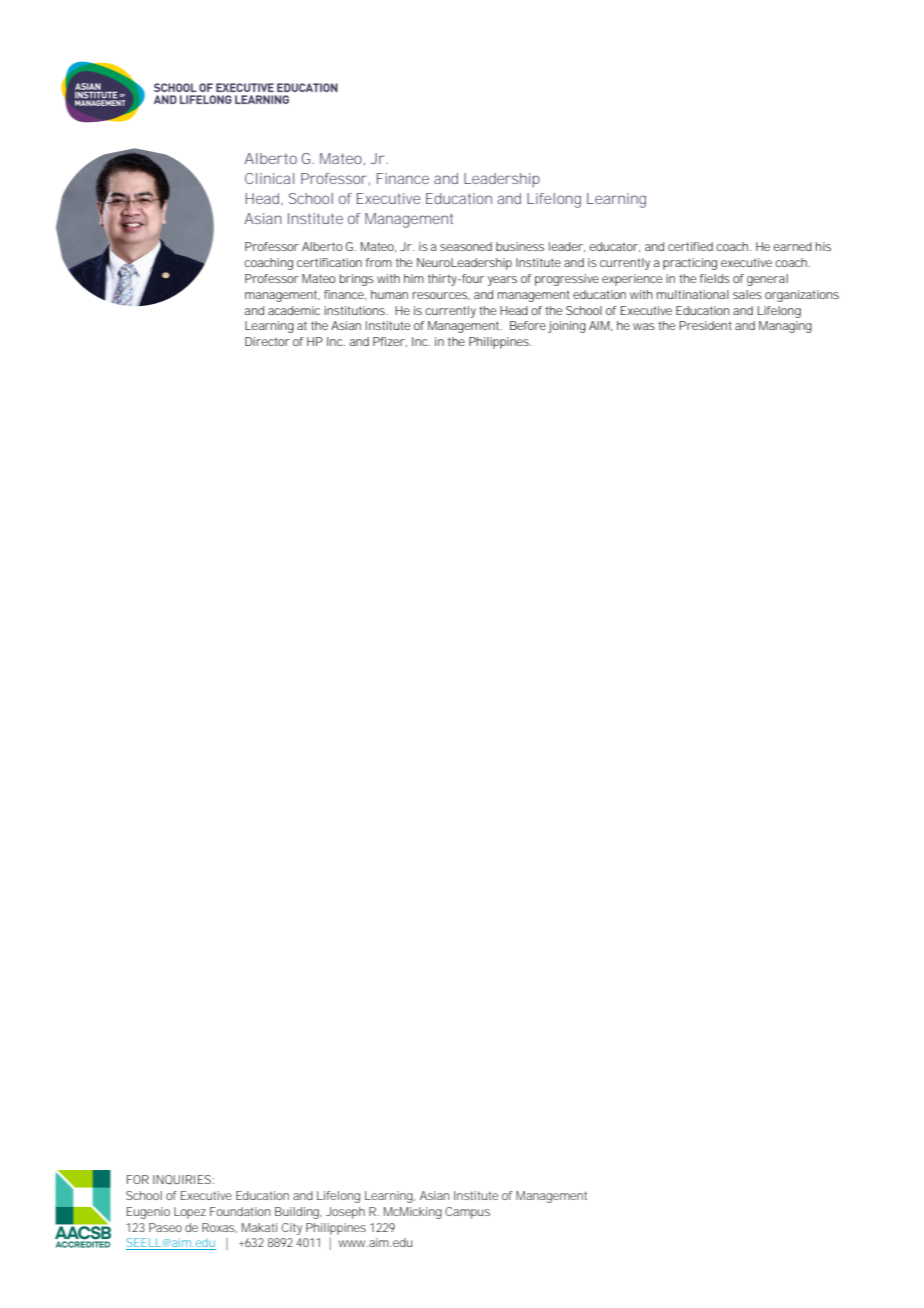 Image resolution: width=924 pixels, height=1308 pixels. I want to click on Building, so click(297, 1213).
